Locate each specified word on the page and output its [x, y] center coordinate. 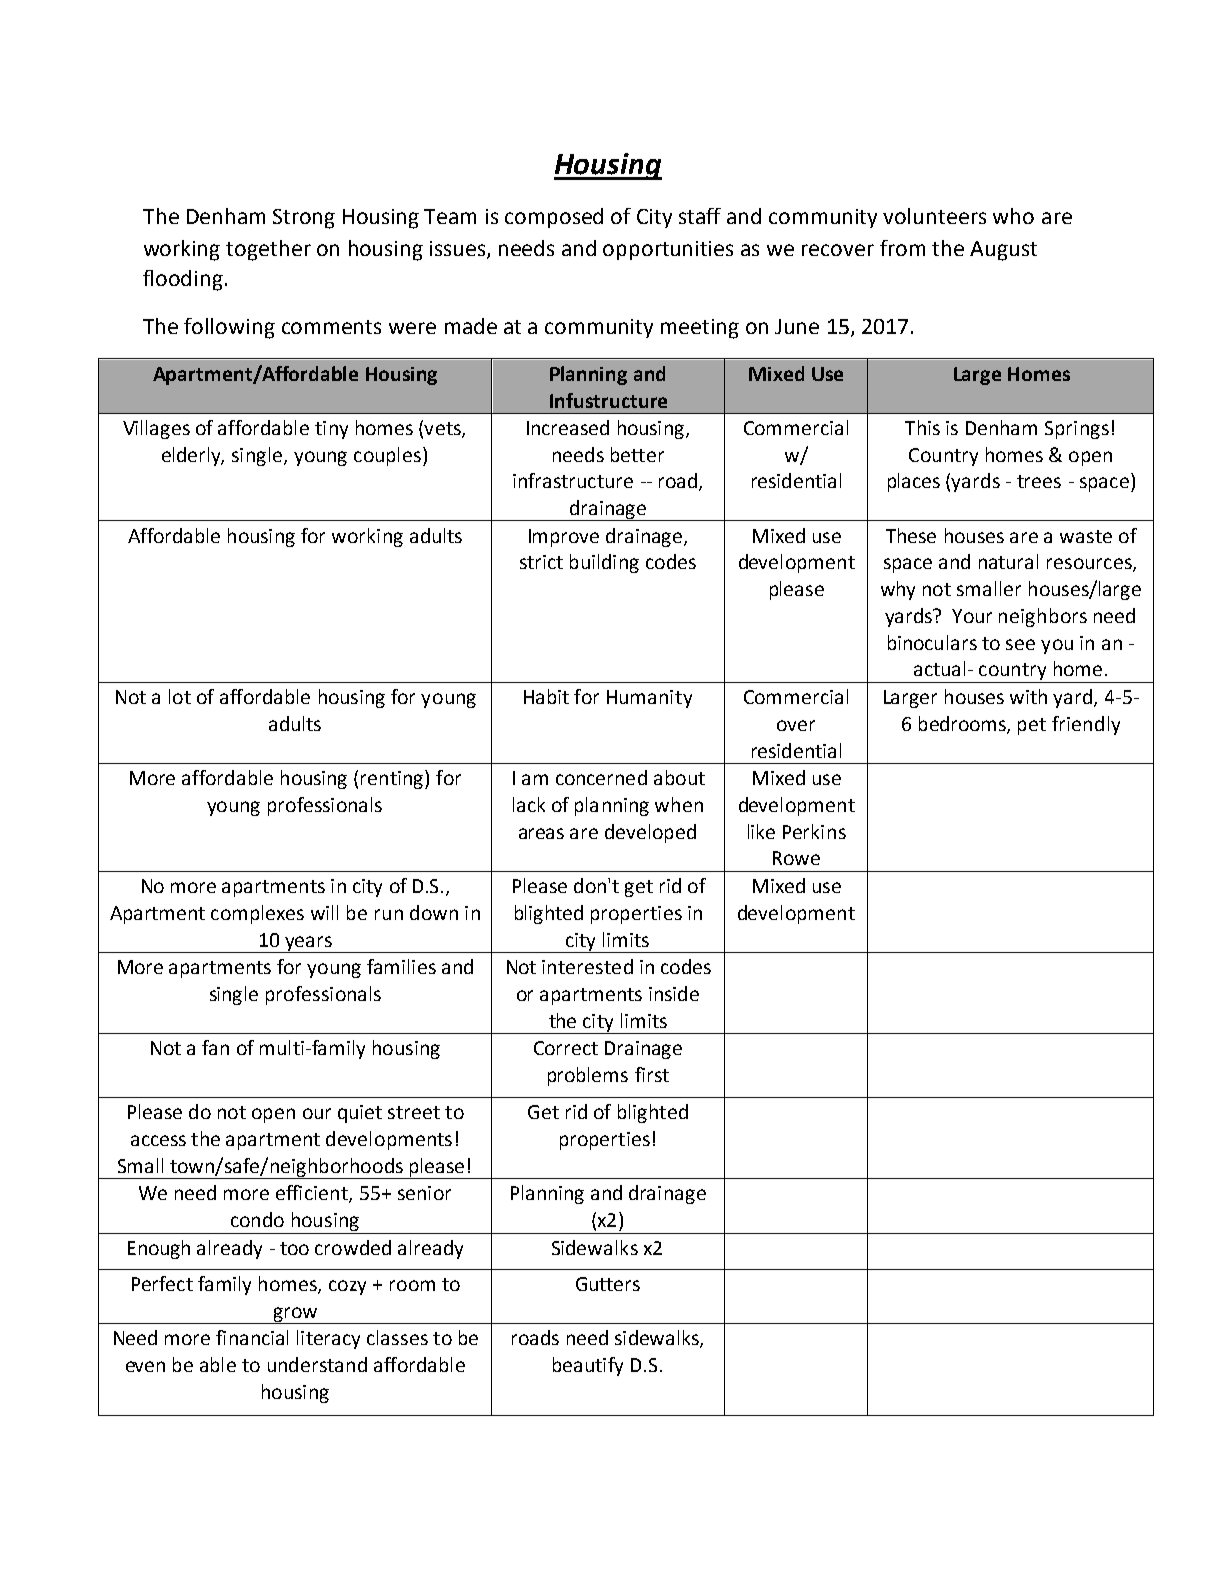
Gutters [608, 1284]
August [1003, 251]
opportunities [668, 250]
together [268, 250]
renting [393, 779]
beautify [588, 1366]
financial [252, 1337]
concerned [601, 777]
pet [1032, 726]
